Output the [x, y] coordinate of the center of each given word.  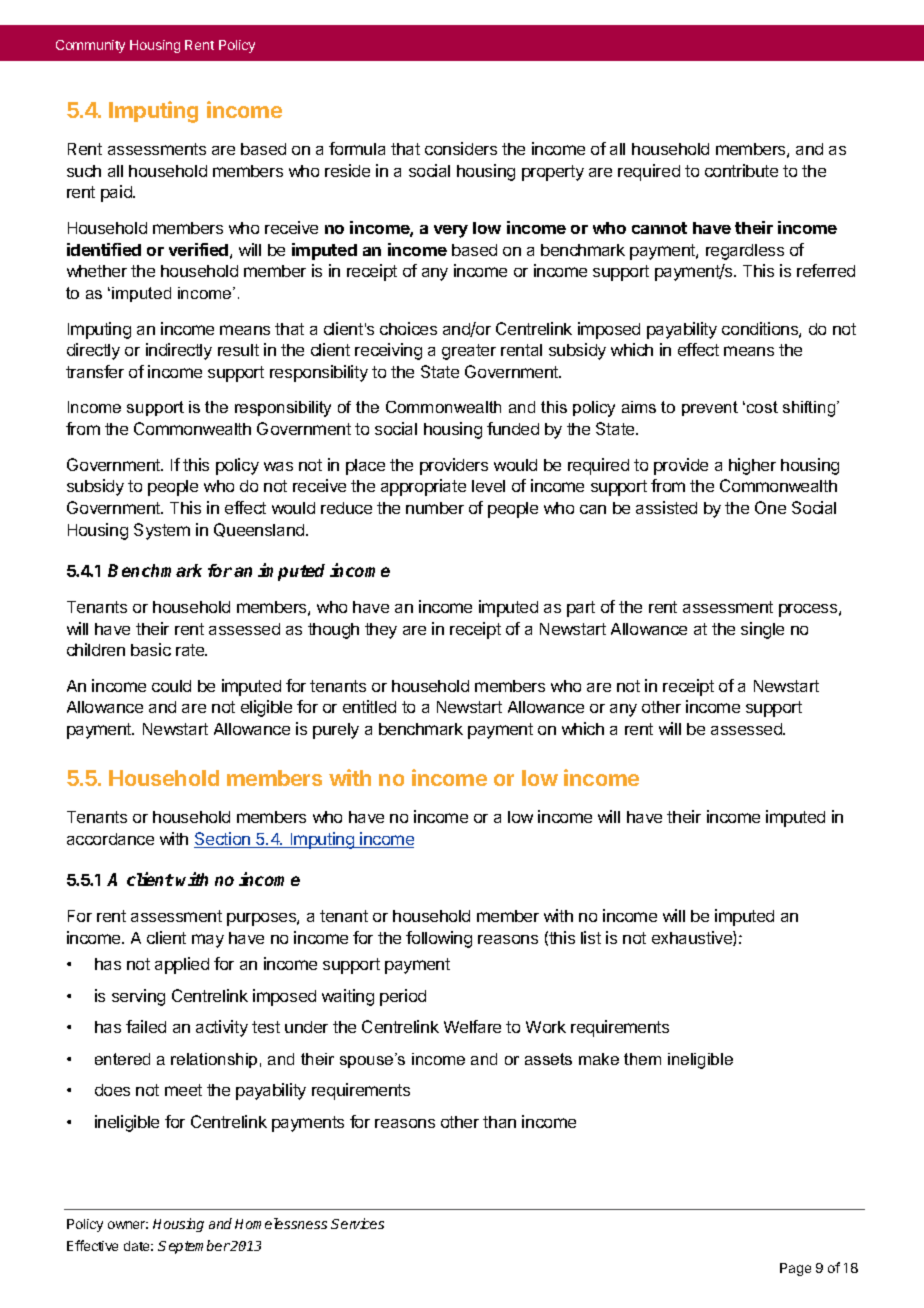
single [762, 630]
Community [90, 46]
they [381, 631]
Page [795, 1269]
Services [357, 1223]
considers [461, 148]
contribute [741, 170]
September [194, 1247]
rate [191, 650]
